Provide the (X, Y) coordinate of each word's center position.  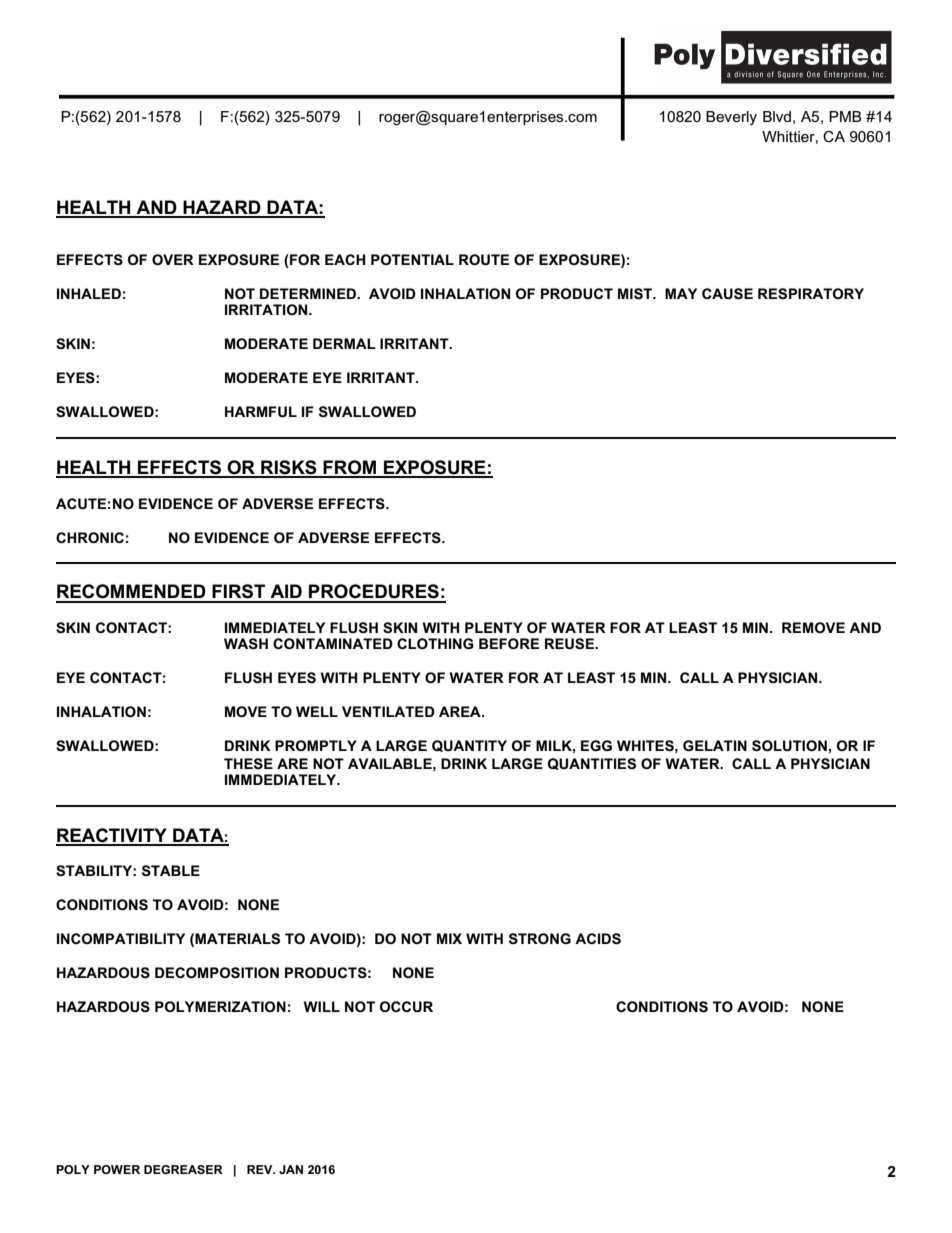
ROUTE (484, 259)
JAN (291, 1169)
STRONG (540, 938)
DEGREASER (183, 1169)
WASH (246, 643)
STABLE (171, 870)
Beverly (731, 118)
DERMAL (344, 343)
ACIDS (598, 939)
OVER (173, 259)
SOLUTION (789, 746)
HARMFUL (261, 411)
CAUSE (727, 294)
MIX (449, 938)
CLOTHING (435, 643)
